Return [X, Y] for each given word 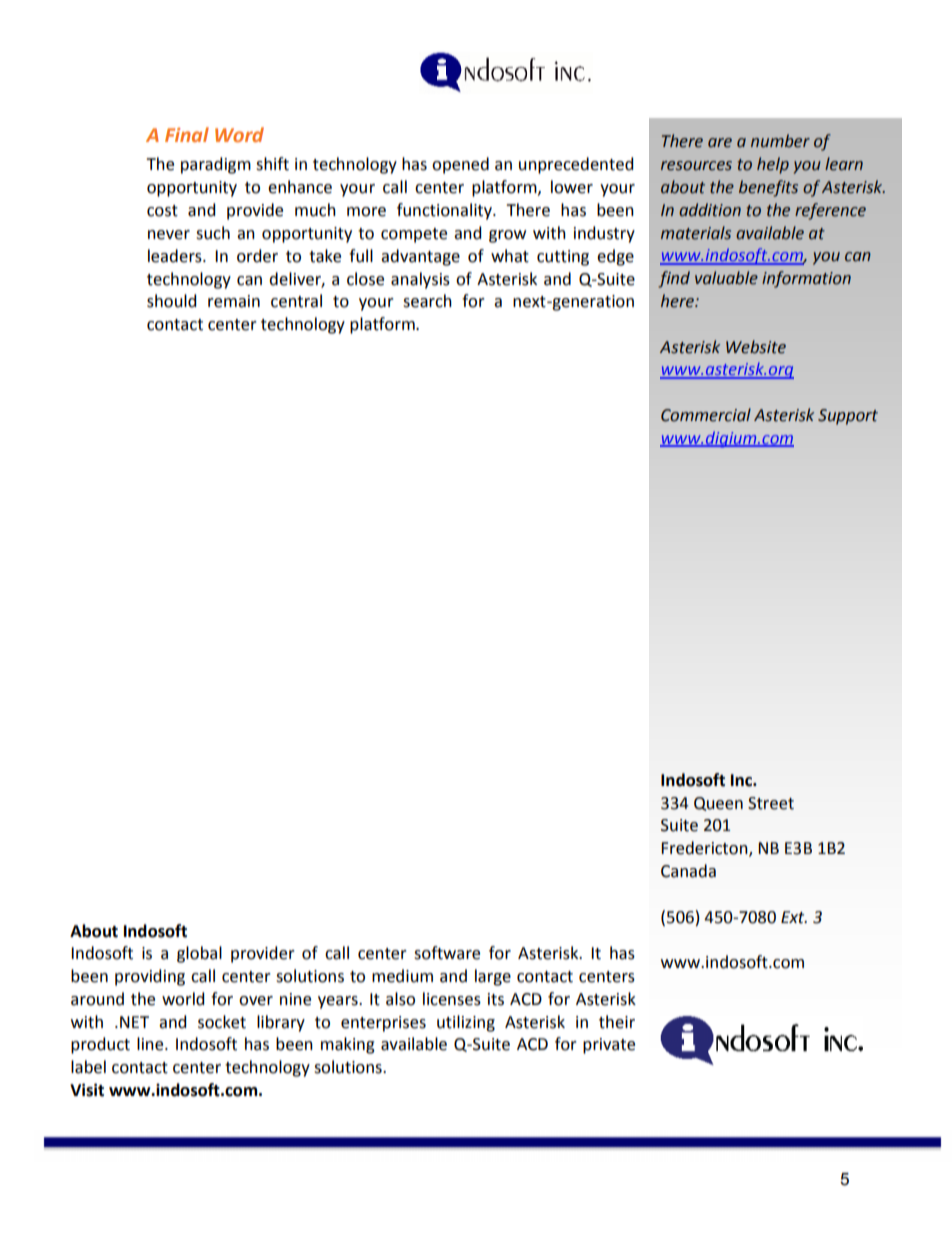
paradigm [216, 165]
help [773, 165]
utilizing [466, 1023]
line [151, 1044]
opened [460, 165]
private [609, 1046]
